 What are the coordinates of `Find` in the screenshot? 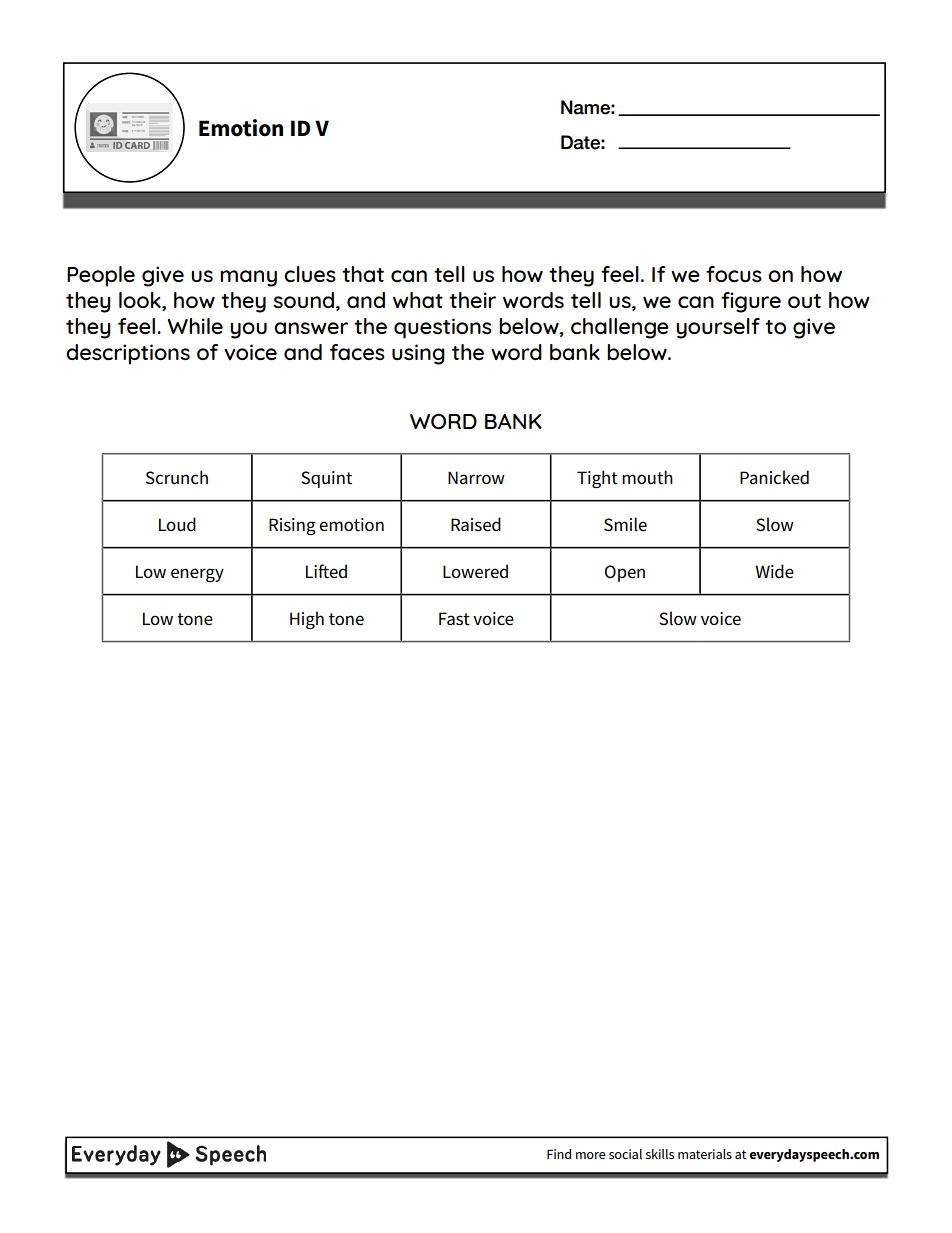 It's located at (559, 1154).
